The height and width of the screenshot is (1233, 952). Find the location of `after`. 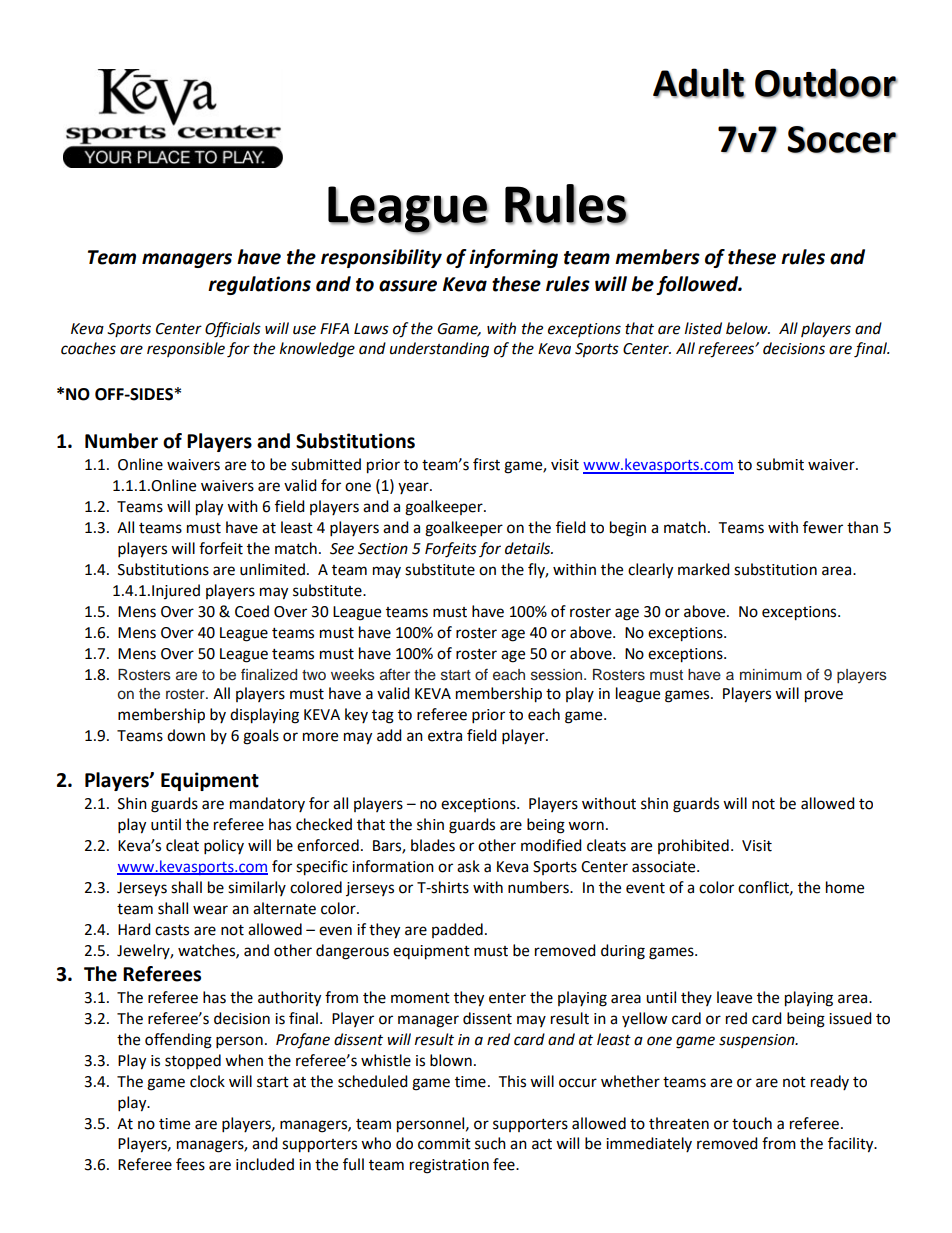

after is located at coordinates (395, 674).
